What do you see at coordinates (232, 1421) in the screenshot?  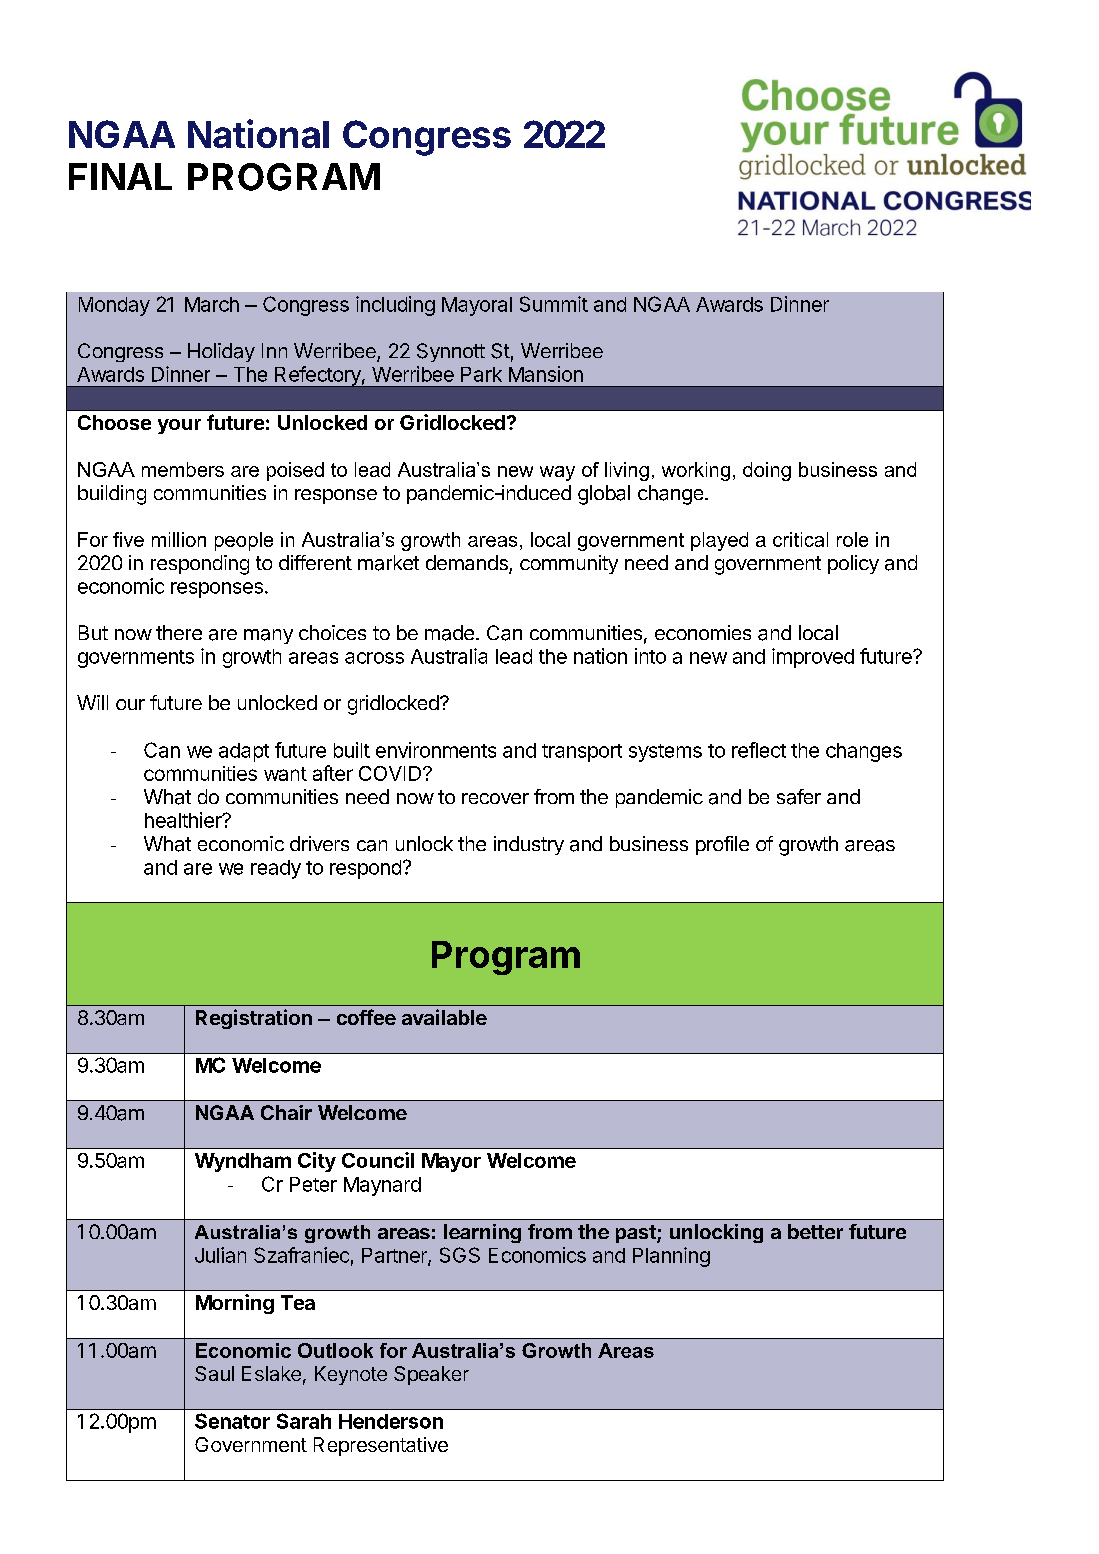 I see `Senator` at bounding box center [232, 1421].
